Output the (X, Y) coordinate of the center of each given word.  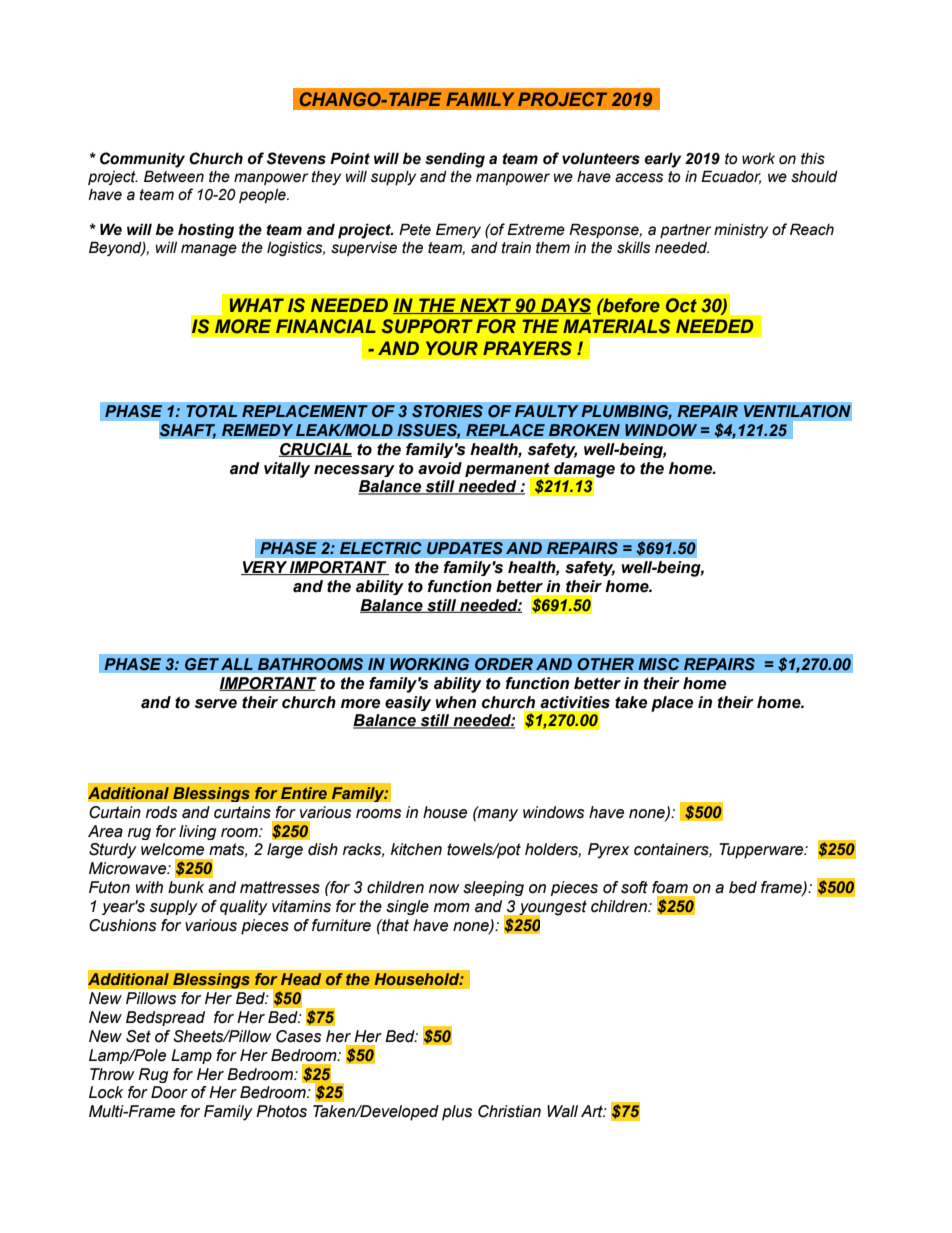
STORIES (447, 411)
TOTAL (211, 411)
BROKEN (584, 430)
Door (169, 1092)
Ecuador (731, 177)
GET (201, 664)
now (444, 889)
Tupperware (762, 851)
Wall (562, 1111)
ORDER (503, 664)
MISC (659, 664)
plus (457, 1113)
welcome (172, 849)
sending (455, 160)
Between (174, 176)
